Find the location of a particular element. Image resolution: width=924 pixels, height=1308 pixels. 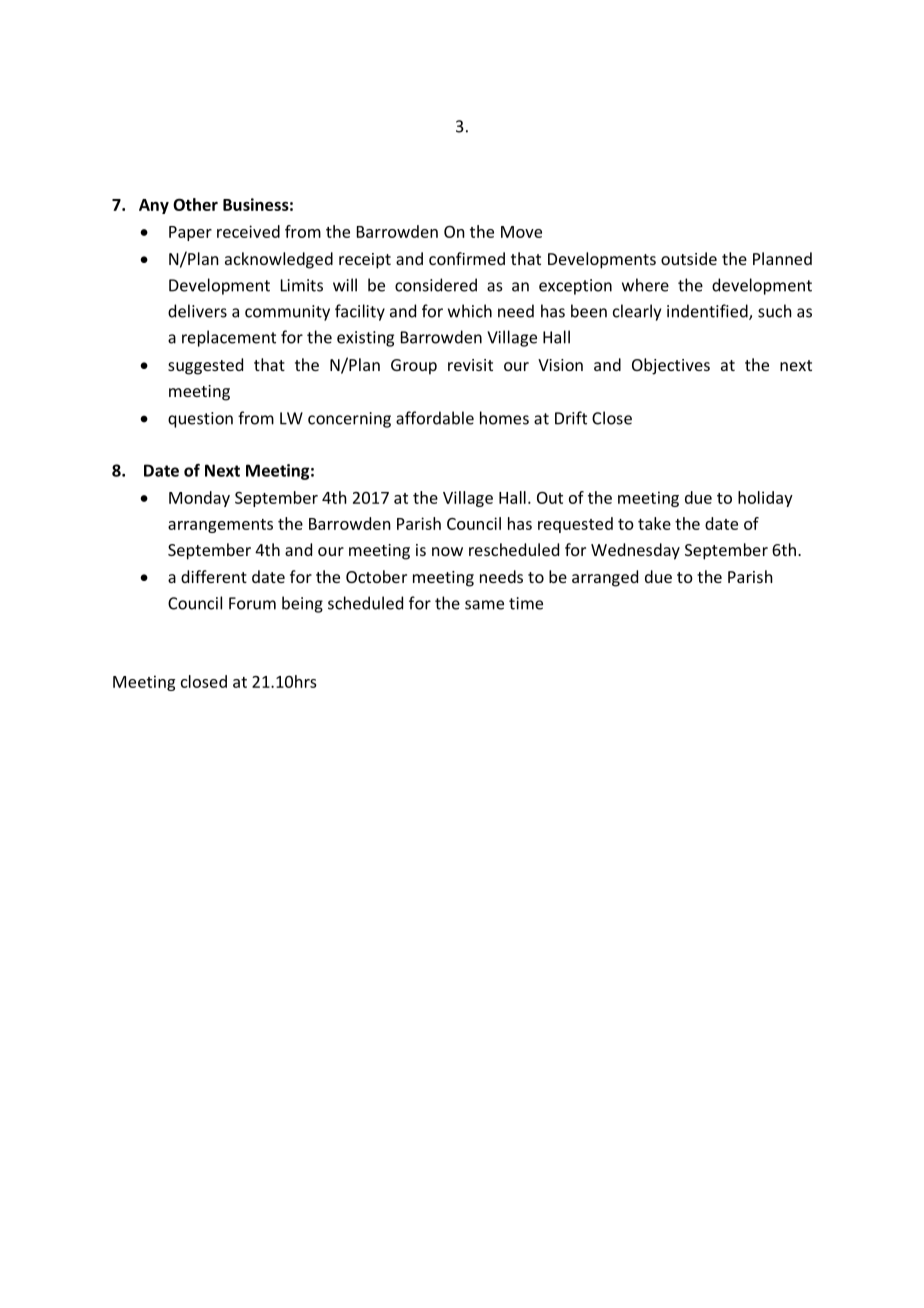

Other is located at coordinates (195, 204).
